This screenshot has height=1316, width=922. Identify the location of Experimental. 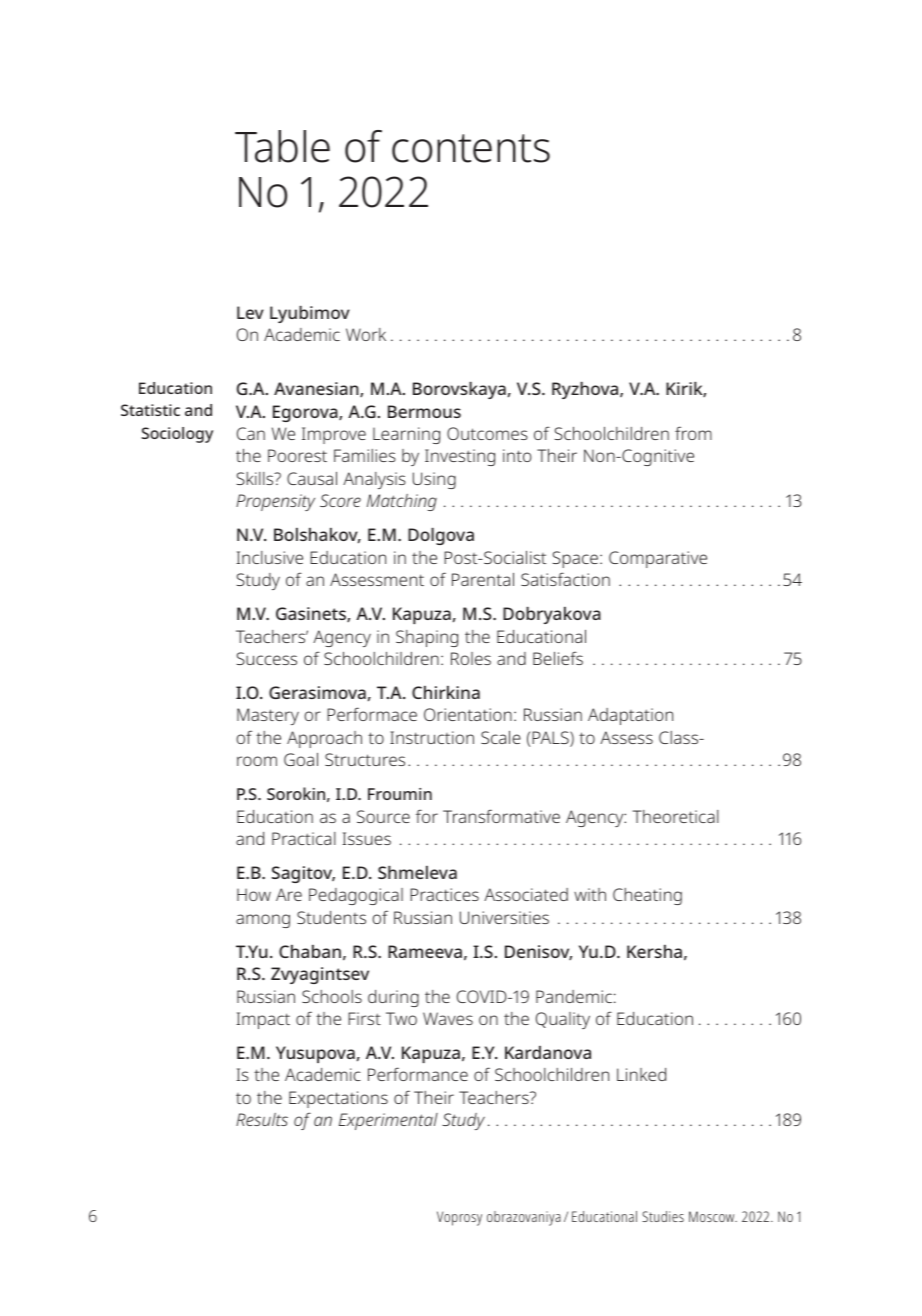
(388, 1121).
